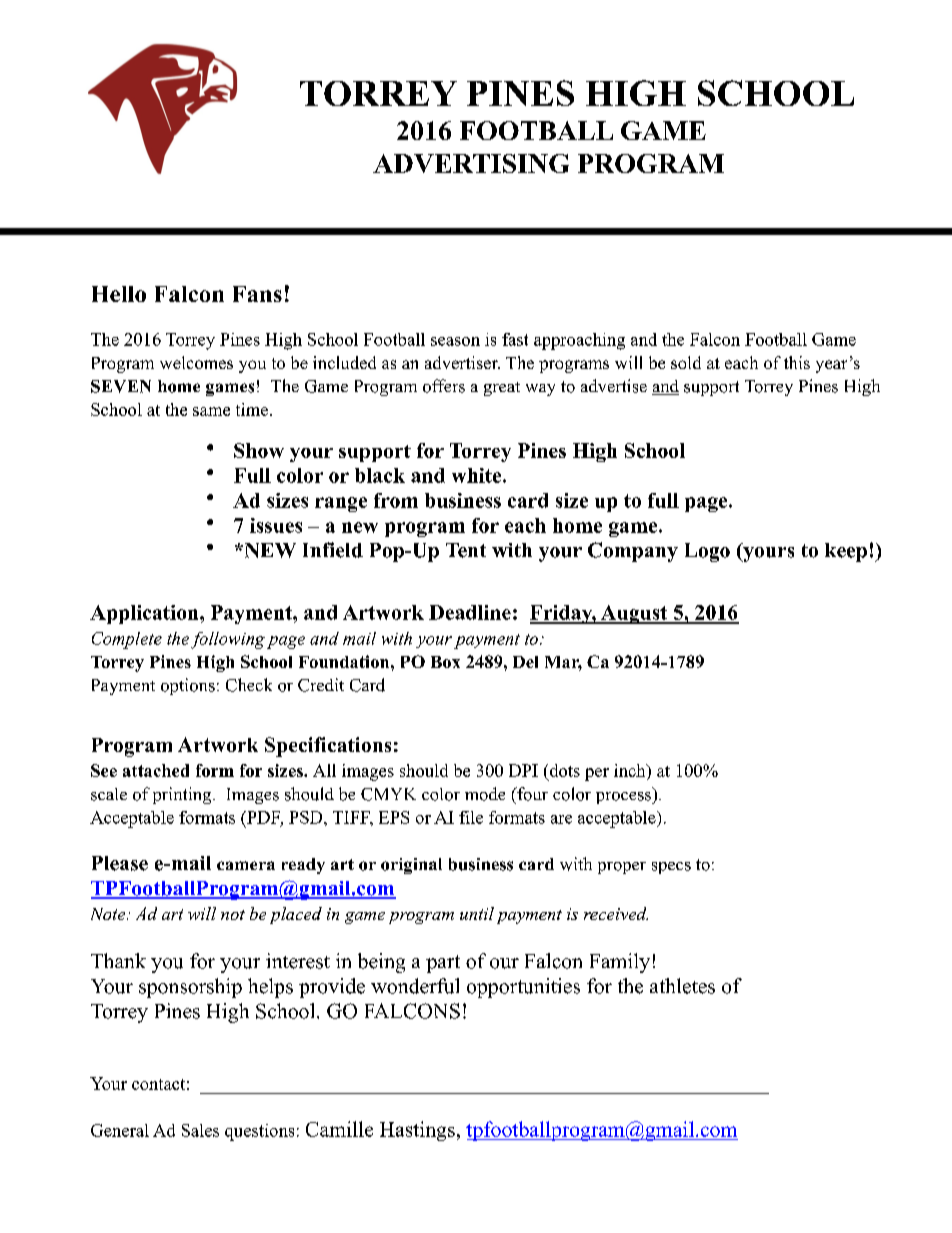 The image size is (952, 1233). I want to click on ADVERTISING, so click(471, 163).
